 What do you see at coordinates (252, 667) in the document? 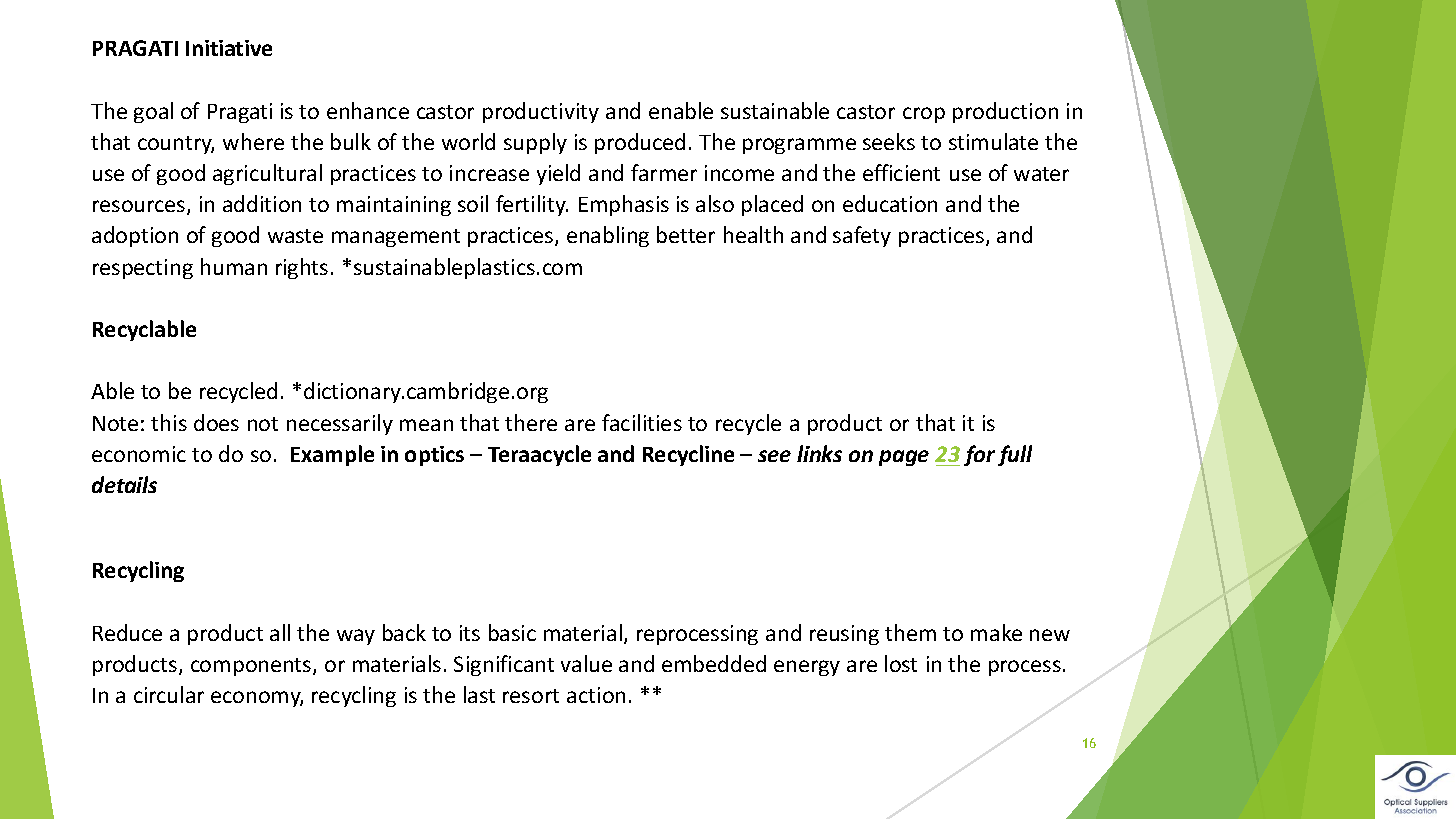
I see `components` at bounding box center [252, 667].
